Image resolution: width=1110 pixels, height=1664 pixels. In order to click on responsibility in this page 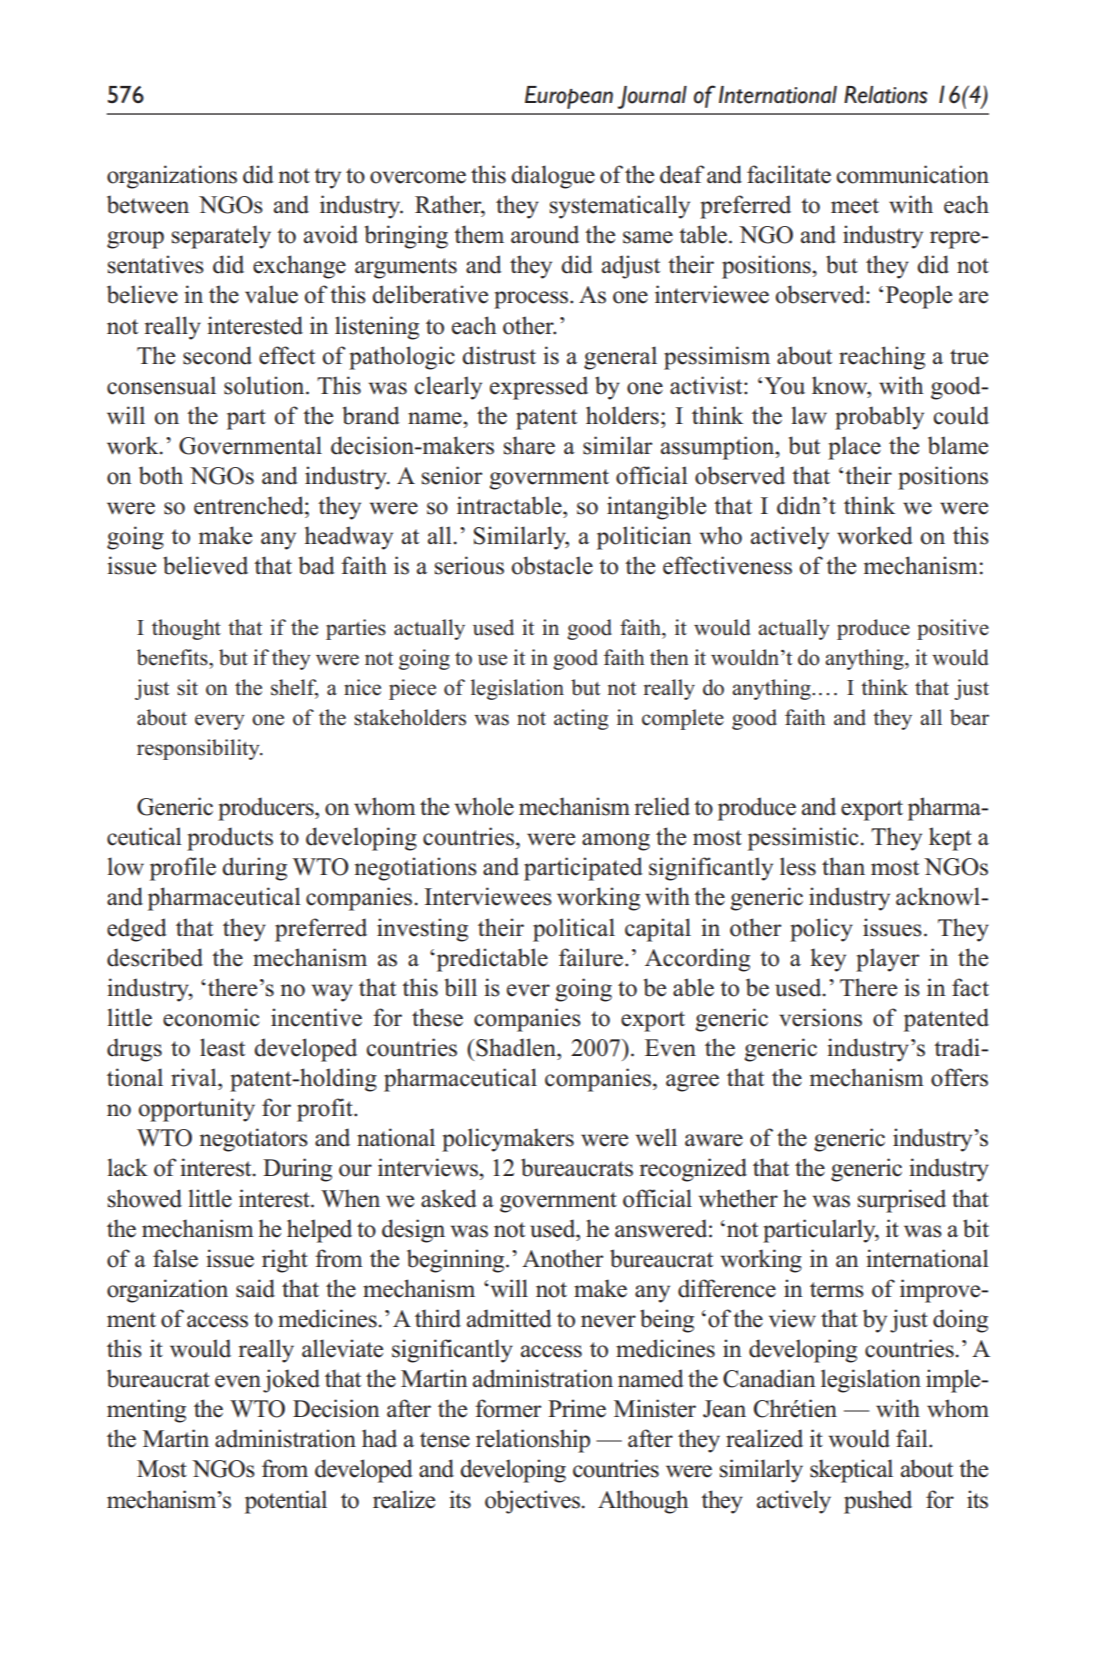, I will do `click(199, 749)`.
